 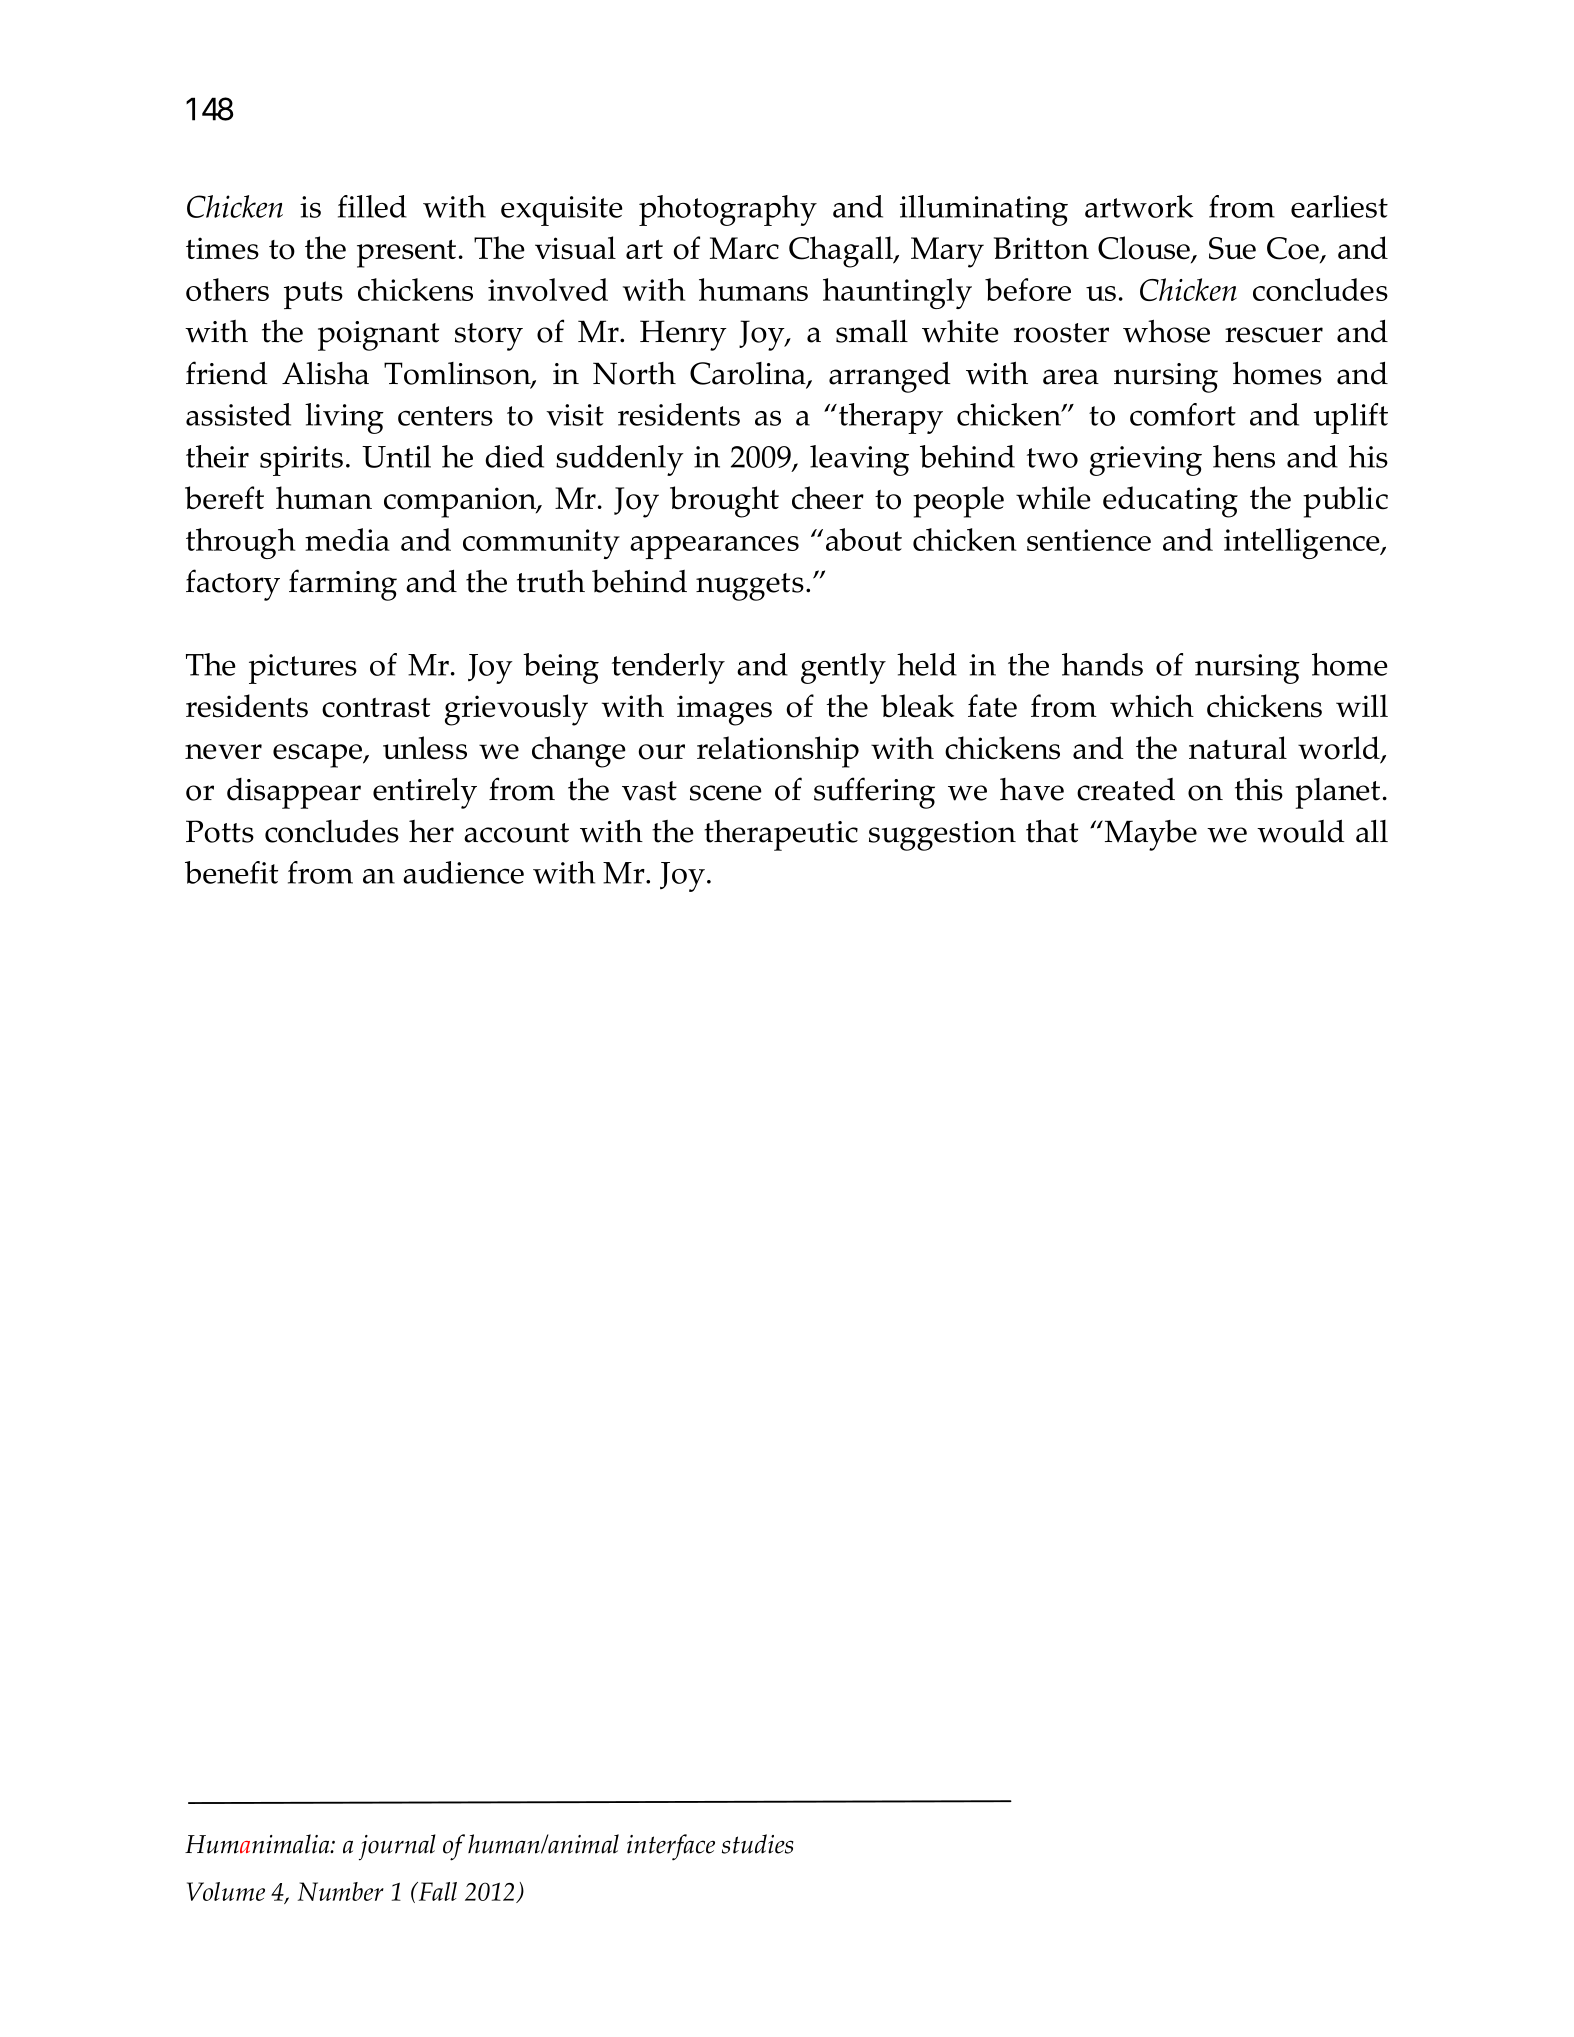 I want to click on journal, so click(x=397, y=1847).
